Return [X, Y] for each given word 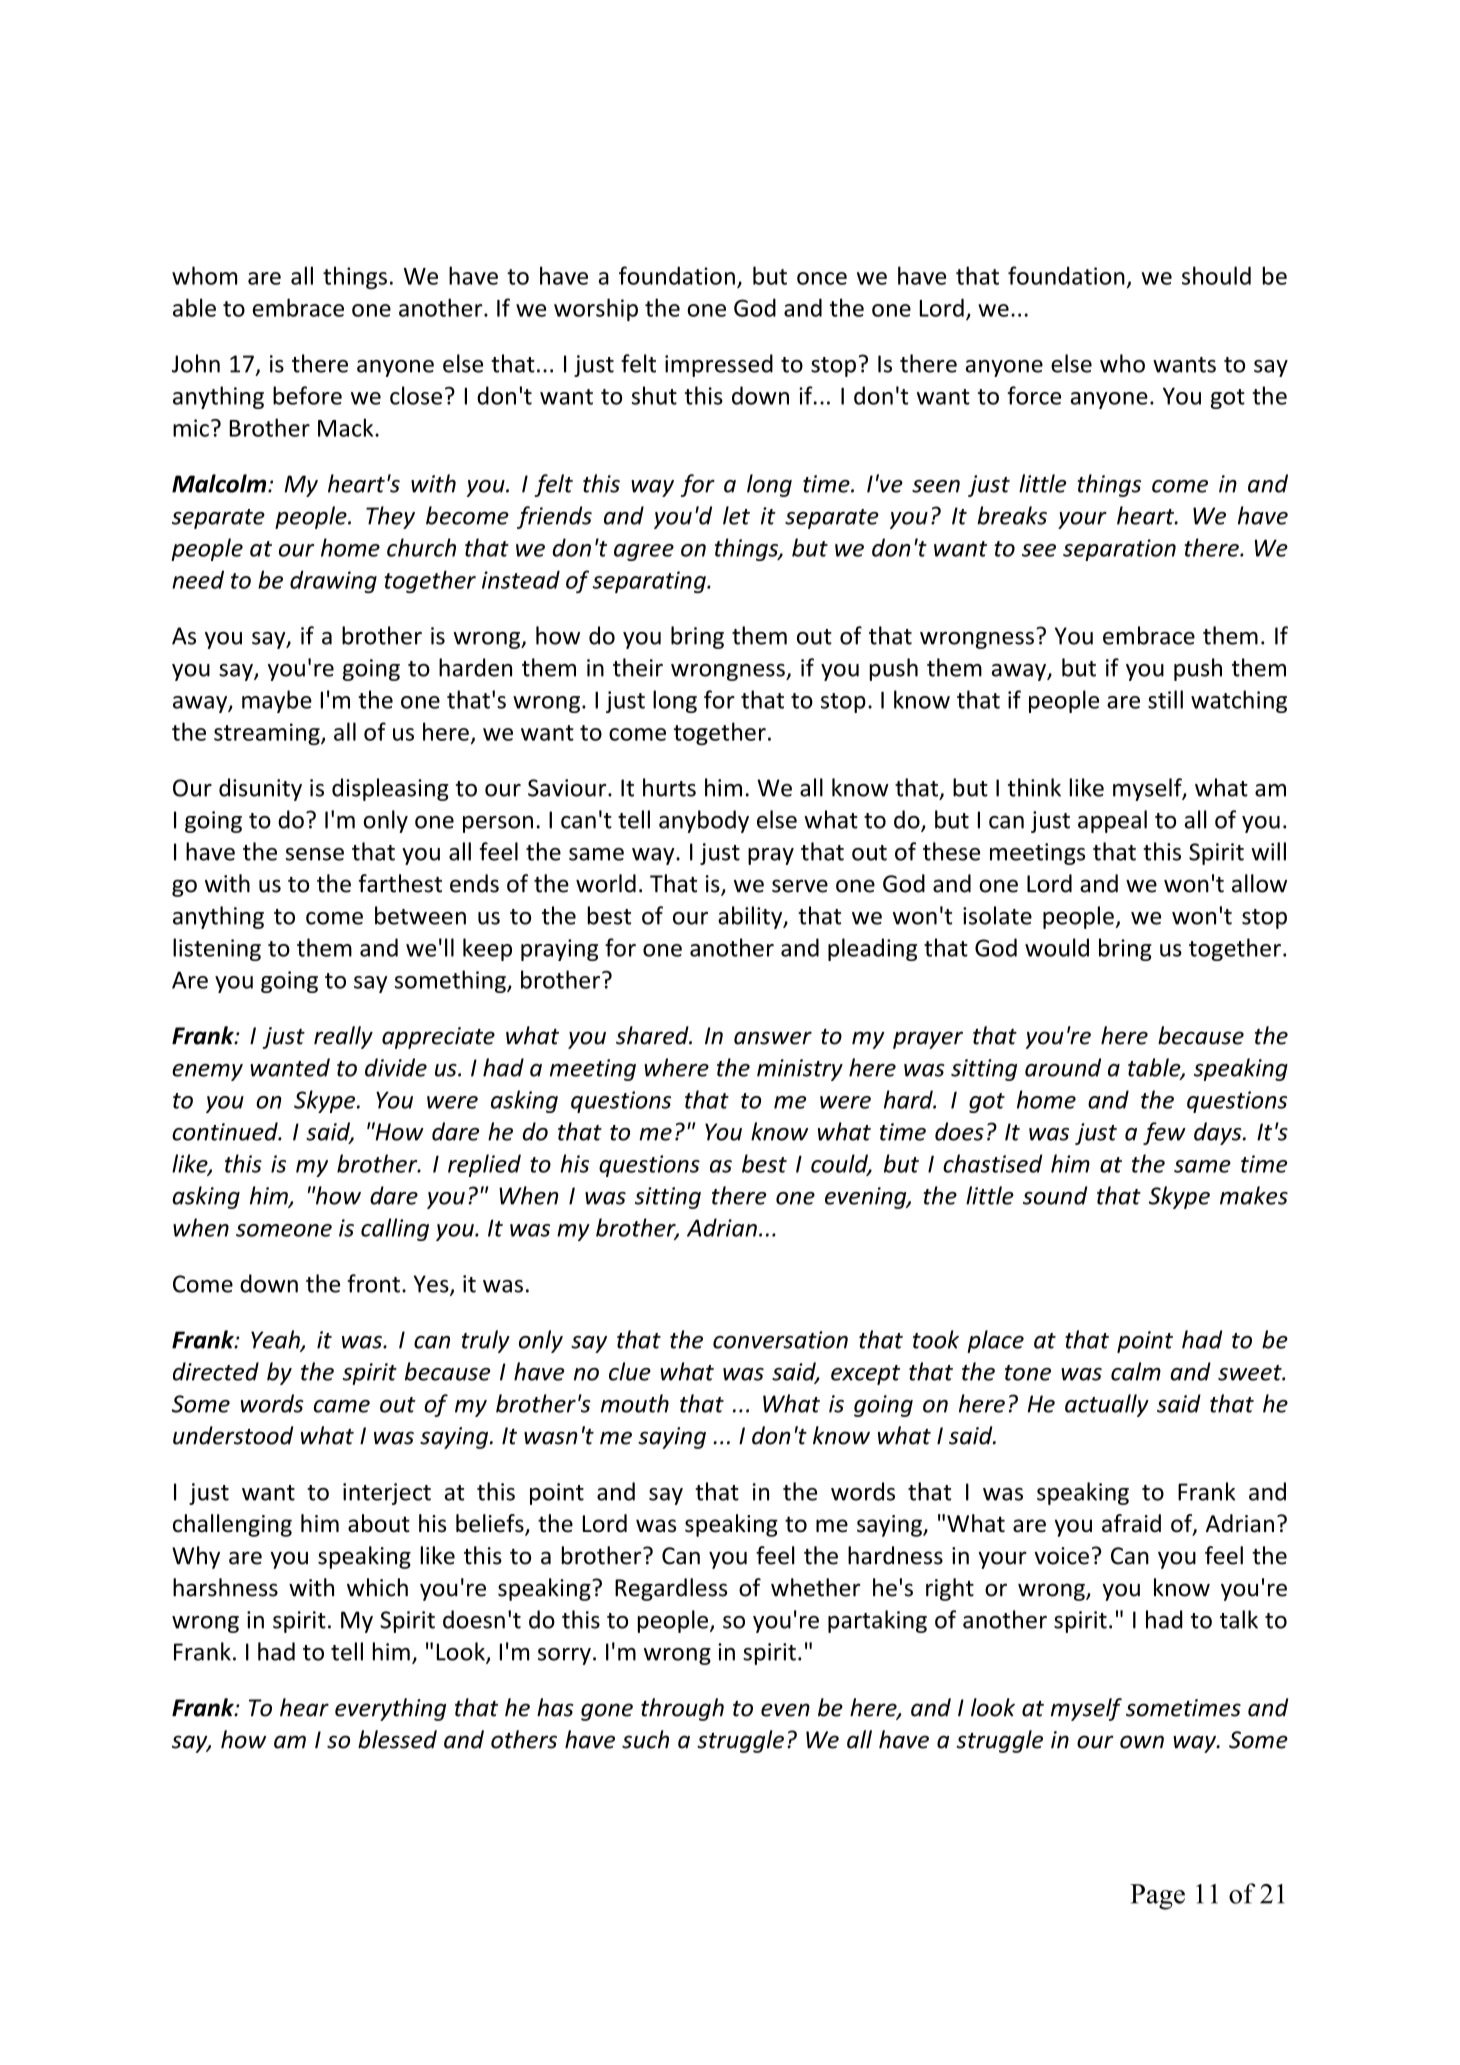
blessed [397, 1739]
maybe [277, 701]
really [343, 1037]
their [638, 667]
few [1164, 1133]
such [645, 1739]
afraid [1131, 1523]
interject [387, 1494]
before [307, 395]
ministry [800, 1070]
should [1216, 275]
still [1165, 699]
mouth [635, 1403]
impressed [719, 365]
